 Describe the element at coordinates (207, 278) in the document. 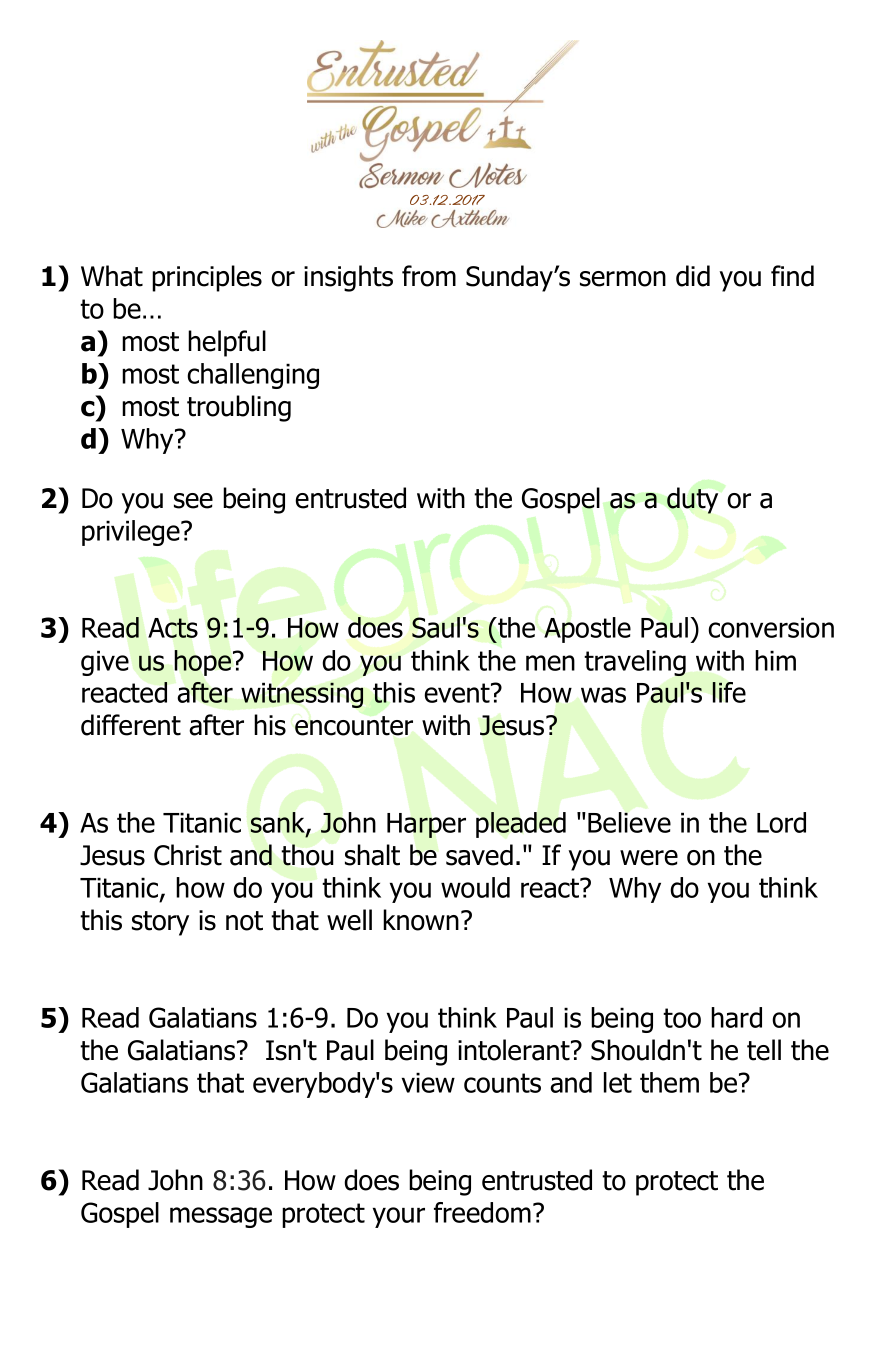

I see `principles` at that location.
